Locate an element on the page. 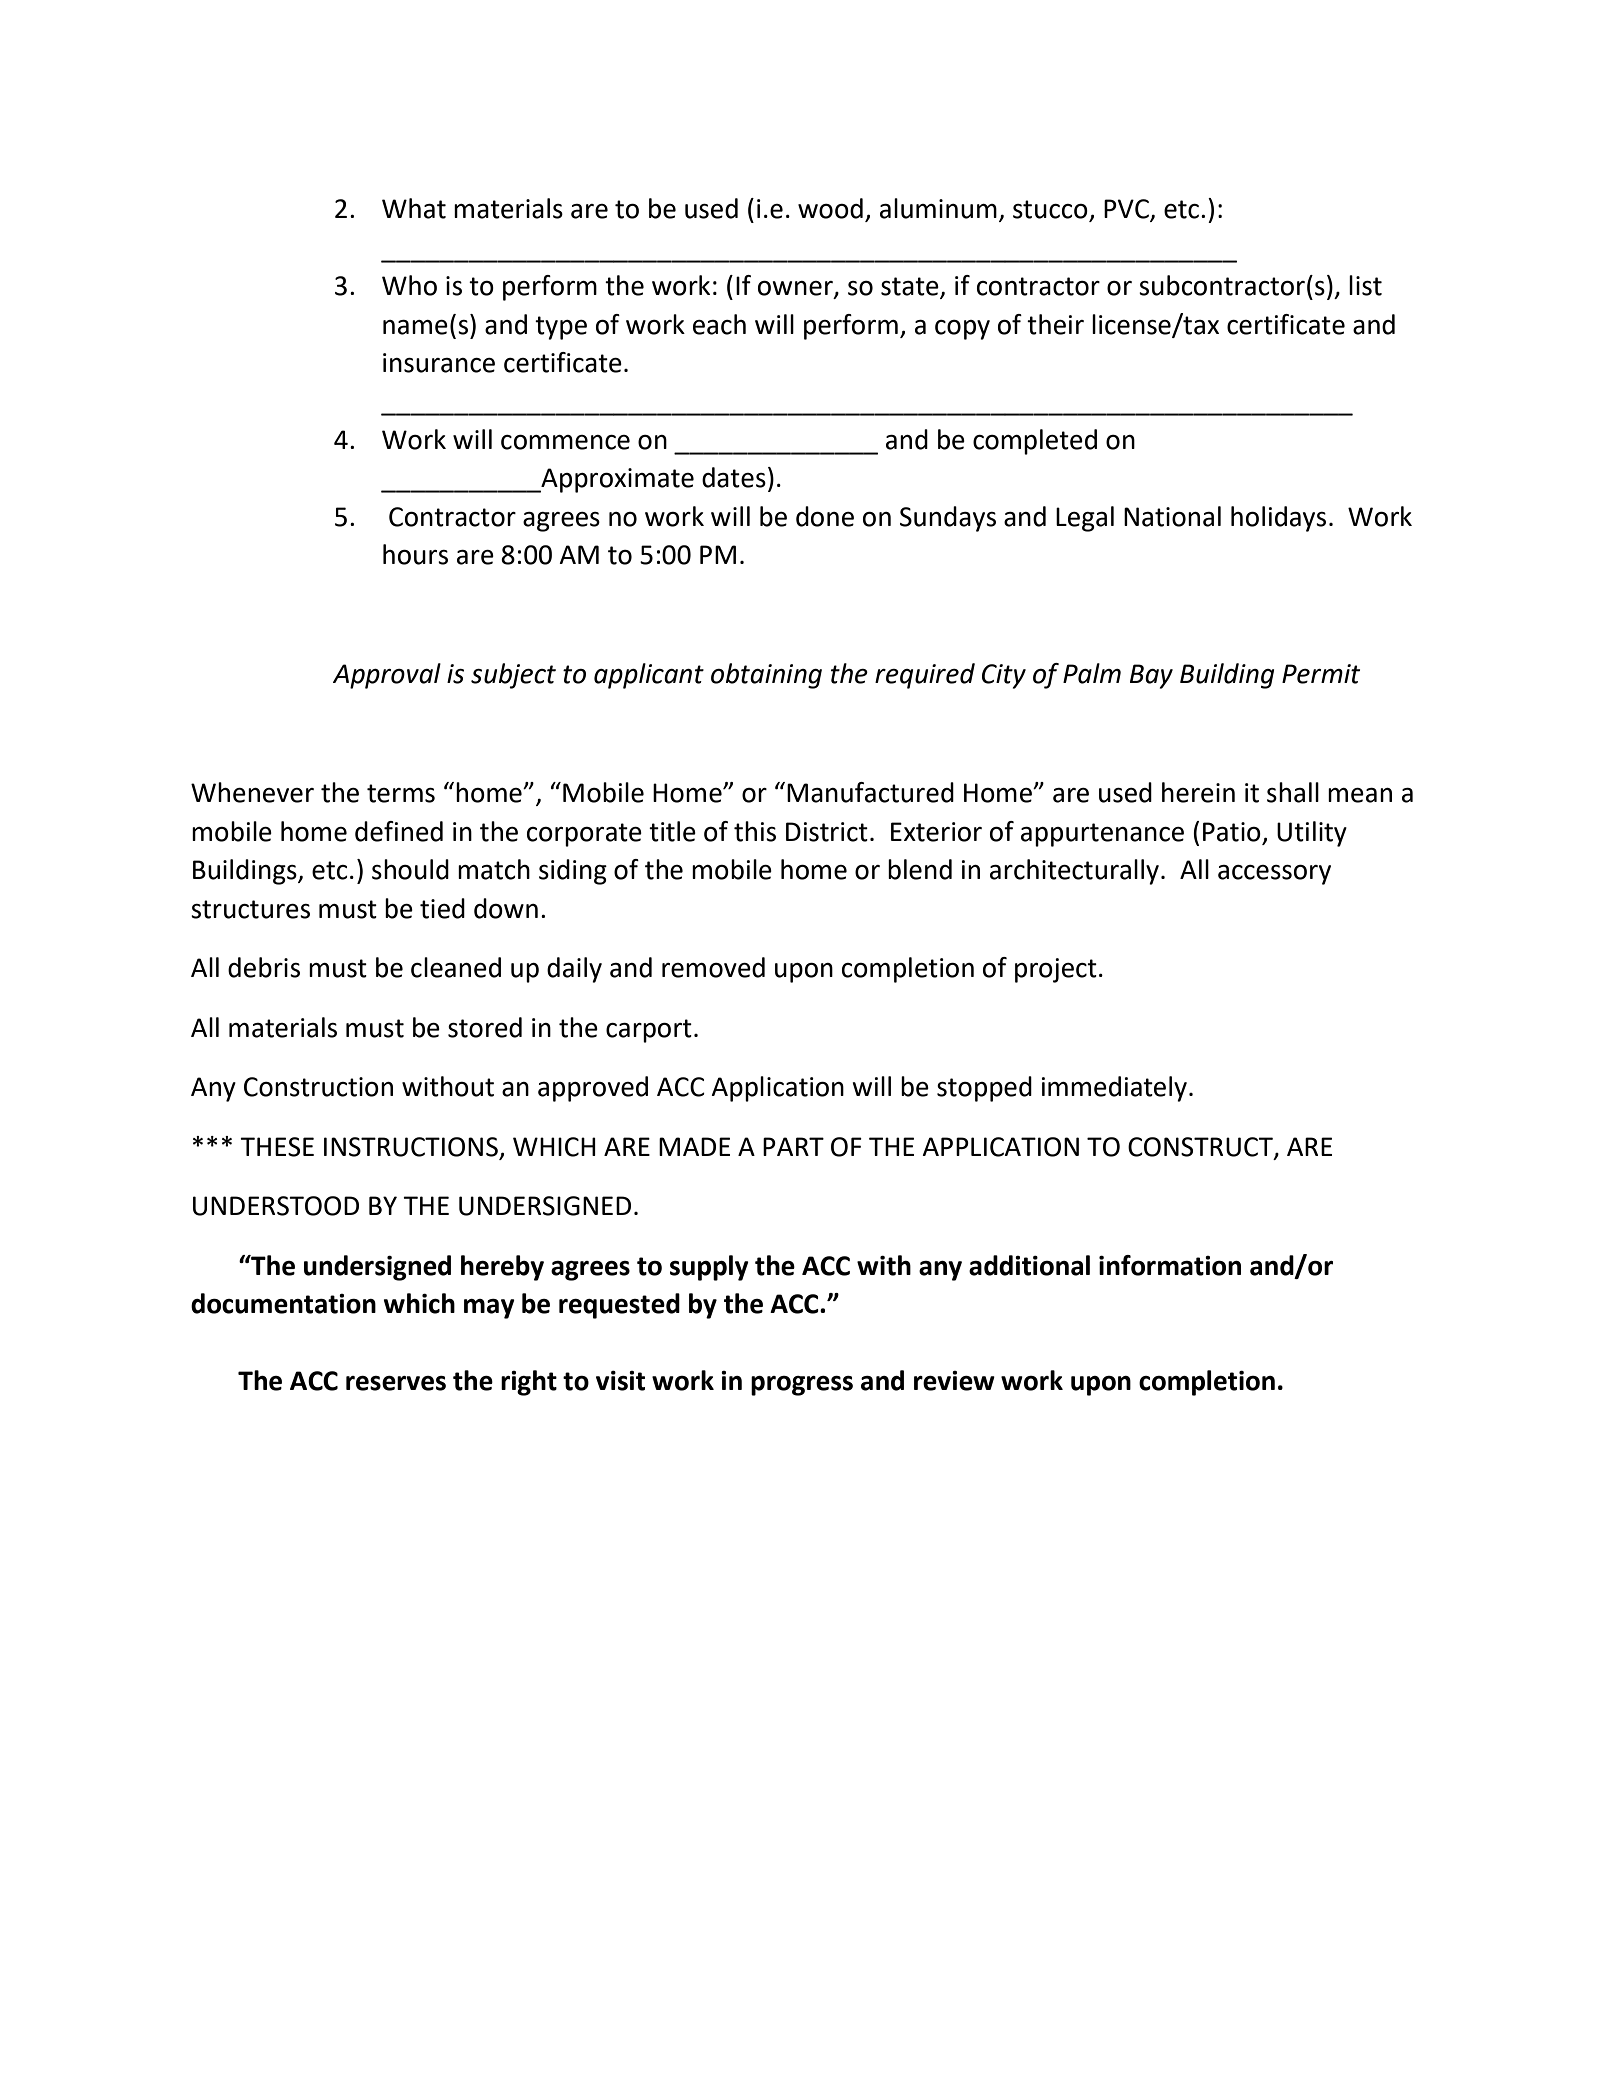  terms is located at coordinates (401, 793).
